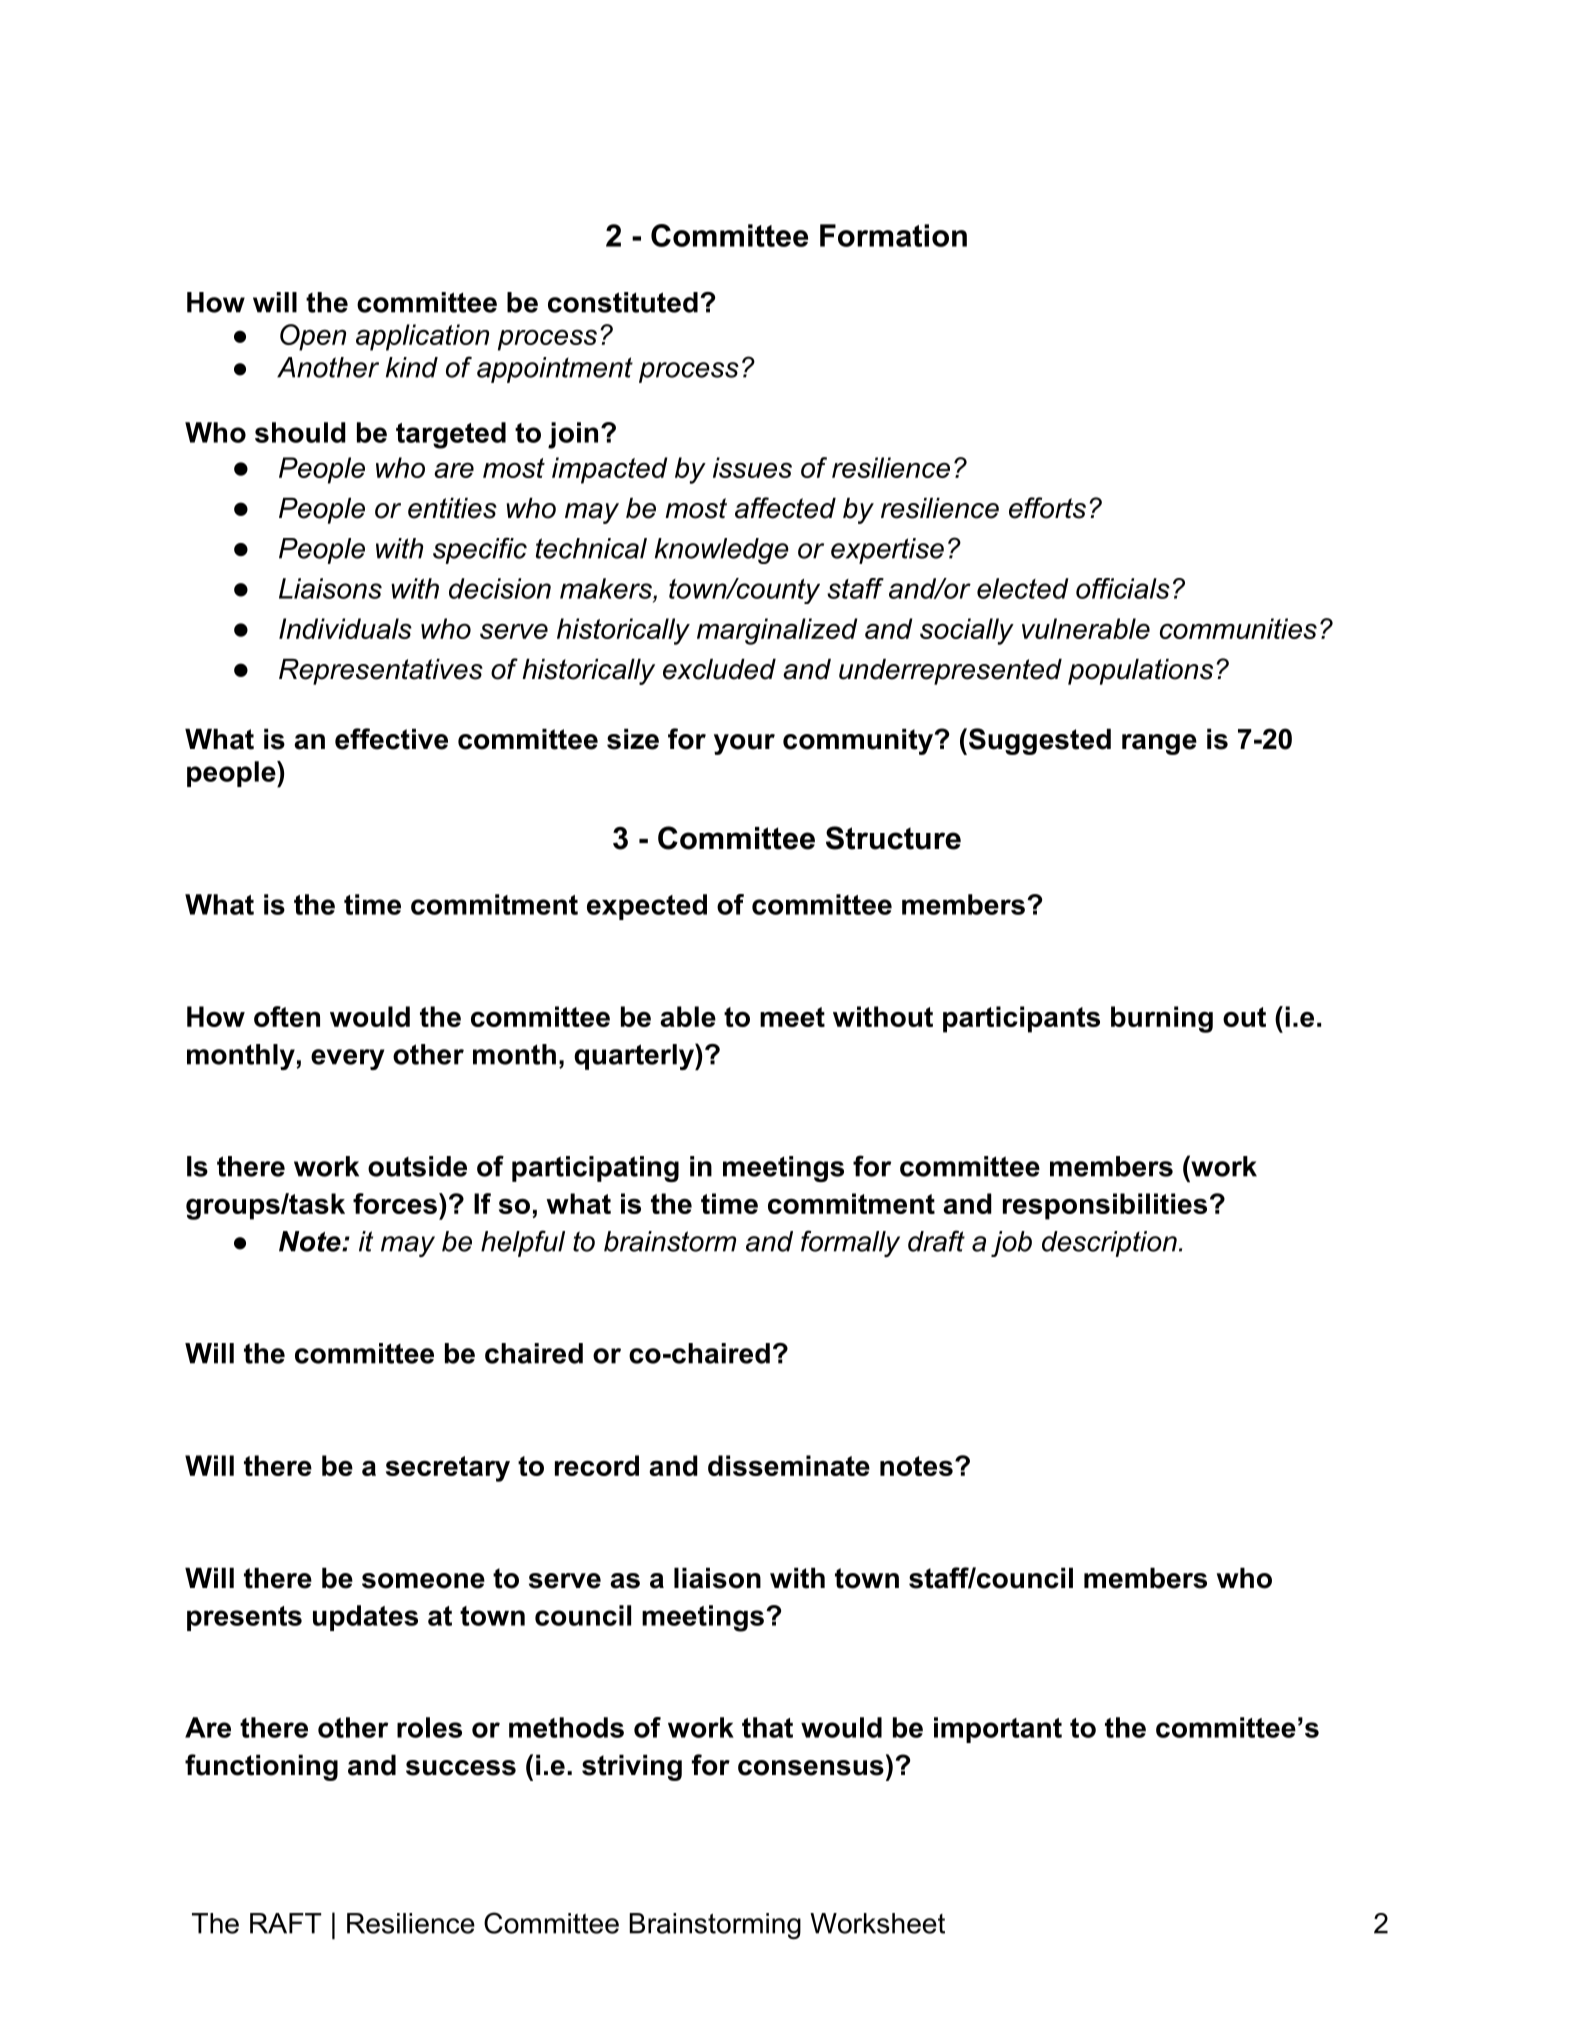 This screenshot has width=1574, height=2037. Describe the element at coordinates (1109, 1244) in the screenshot. I see `description` at that location.
